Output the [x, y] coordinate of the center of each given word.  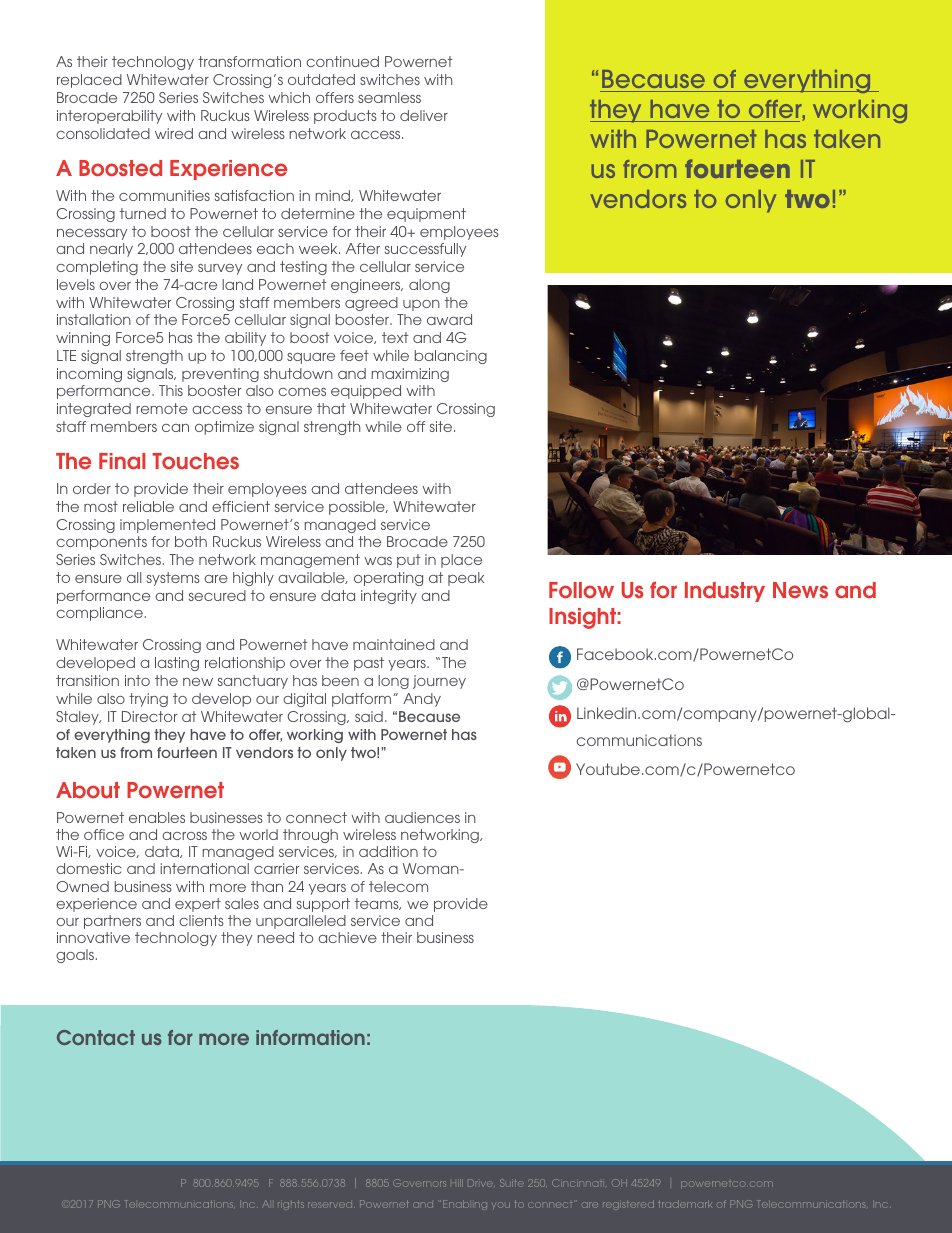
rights [291, 1205]
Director [149, 716]
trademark [685, 1204]
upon [421, 305]
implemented [167, 526]
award [449, 319]
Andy [422, 700]
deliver [424, 115]
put [409, 561]
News [800, 590]
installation [94, 319]
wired [174, 133]
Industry [725, 592]
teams [378, 904]
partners [112, 922]
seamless [389, 97]
